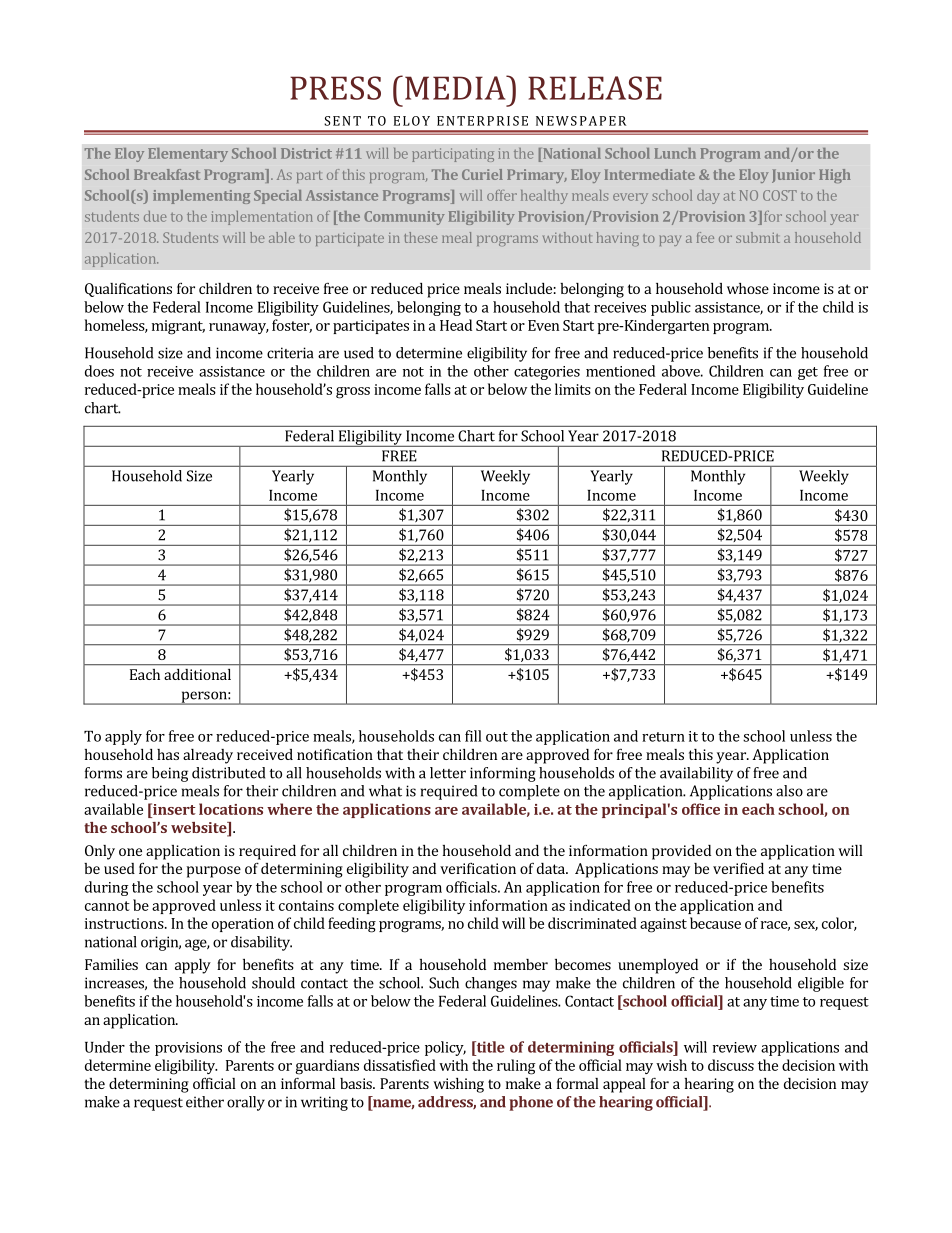 Image resolution: width=952 pixels, height=1233 pixels. What do you see at coordinates (473, 736) in the screenshot?
I see `fill` at bounding box center [473, 736].
